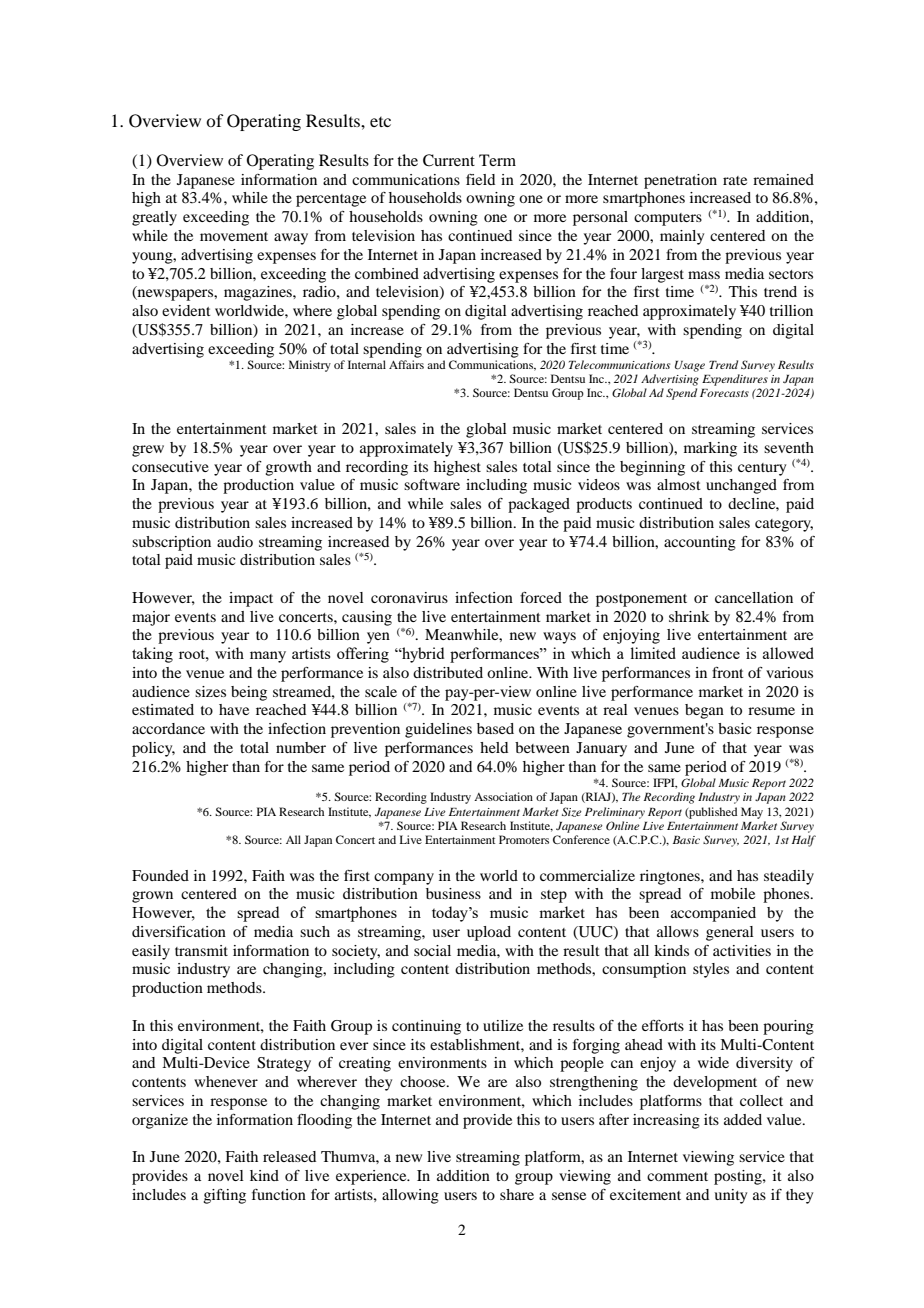 The height and width of the page is (1308, 924). Describe the element at coordinates (517, 1194) in the page. I see `share` at that location.
